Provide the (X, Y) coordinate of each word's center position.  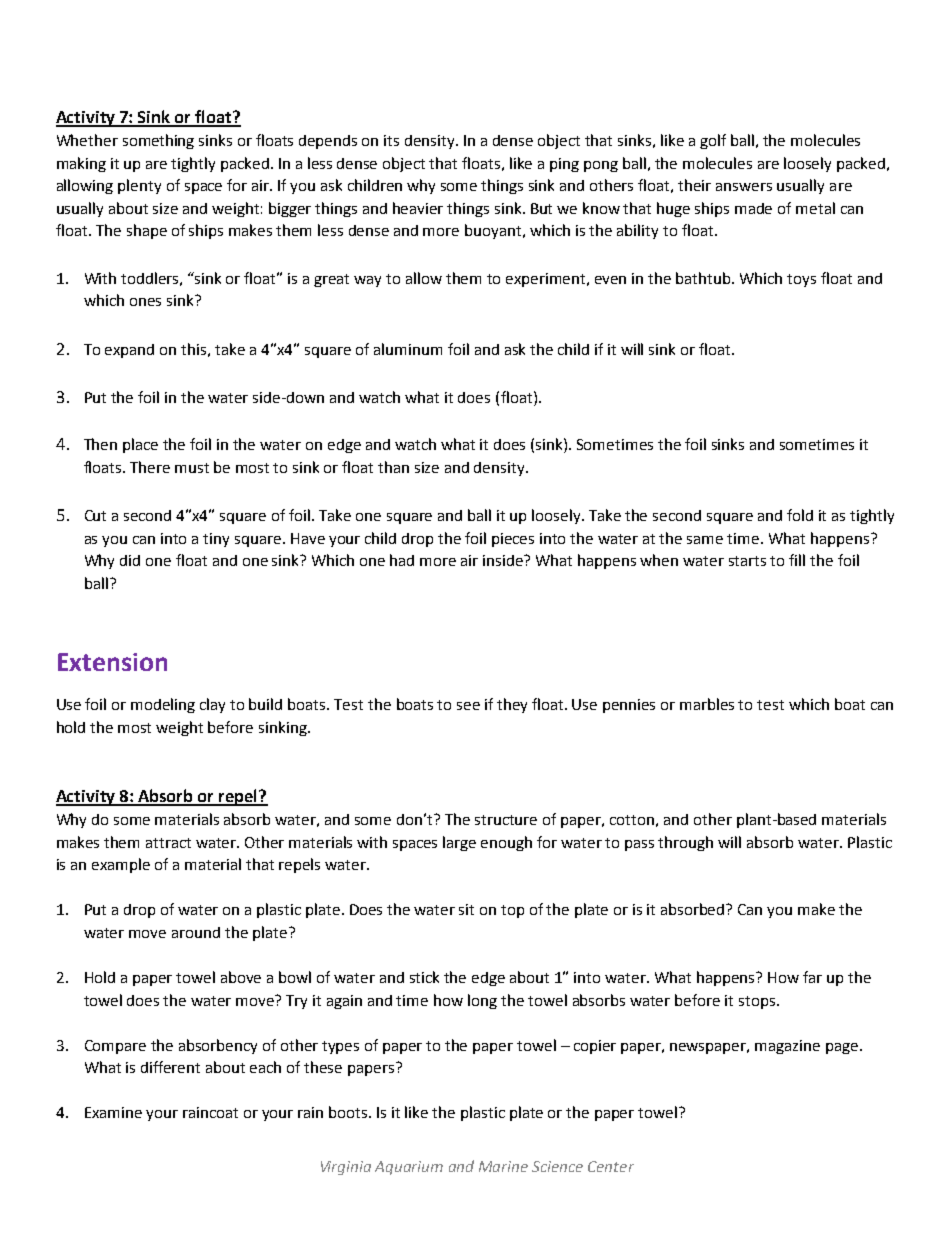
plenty (139, 186)
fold (800, 515)
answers (744, 187)
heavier (418, 208)
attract (168, 843)
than (393, 467)
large (459, 843)
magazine (787, 1047)
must (192, 468)
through (685, 843)
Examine (113, 1112)
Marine (503, 1166)
